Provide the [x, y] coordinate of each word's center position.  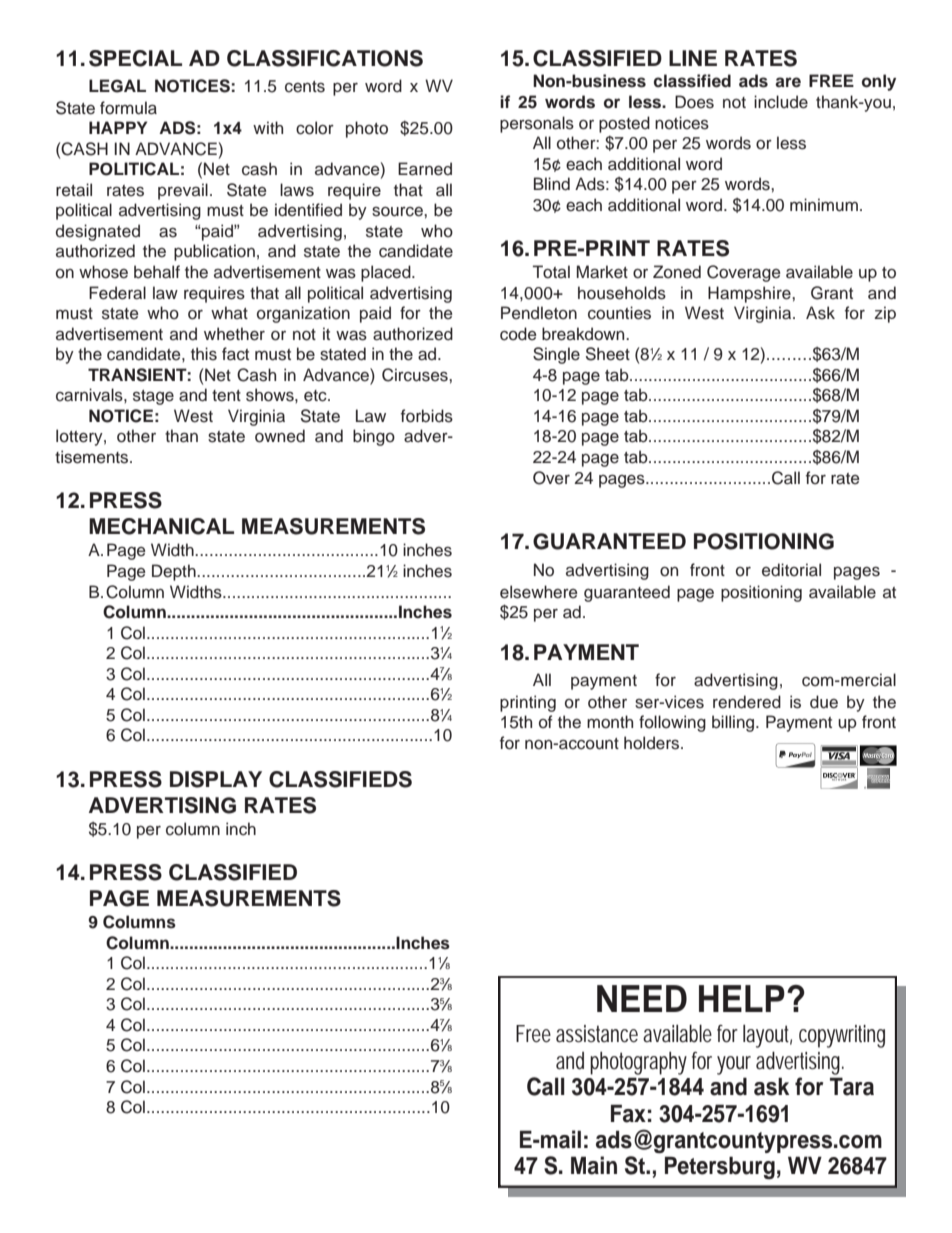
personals [537, 124]
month [610, 722]
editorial [791, 570]
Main [594, 1165]
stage [153, 397]
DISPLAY [216, 779]
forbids [427, 416]
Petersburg [720, 1168]
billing [734, 723]
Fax [628, 1113]
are [788, 82]
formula [128, 108]
